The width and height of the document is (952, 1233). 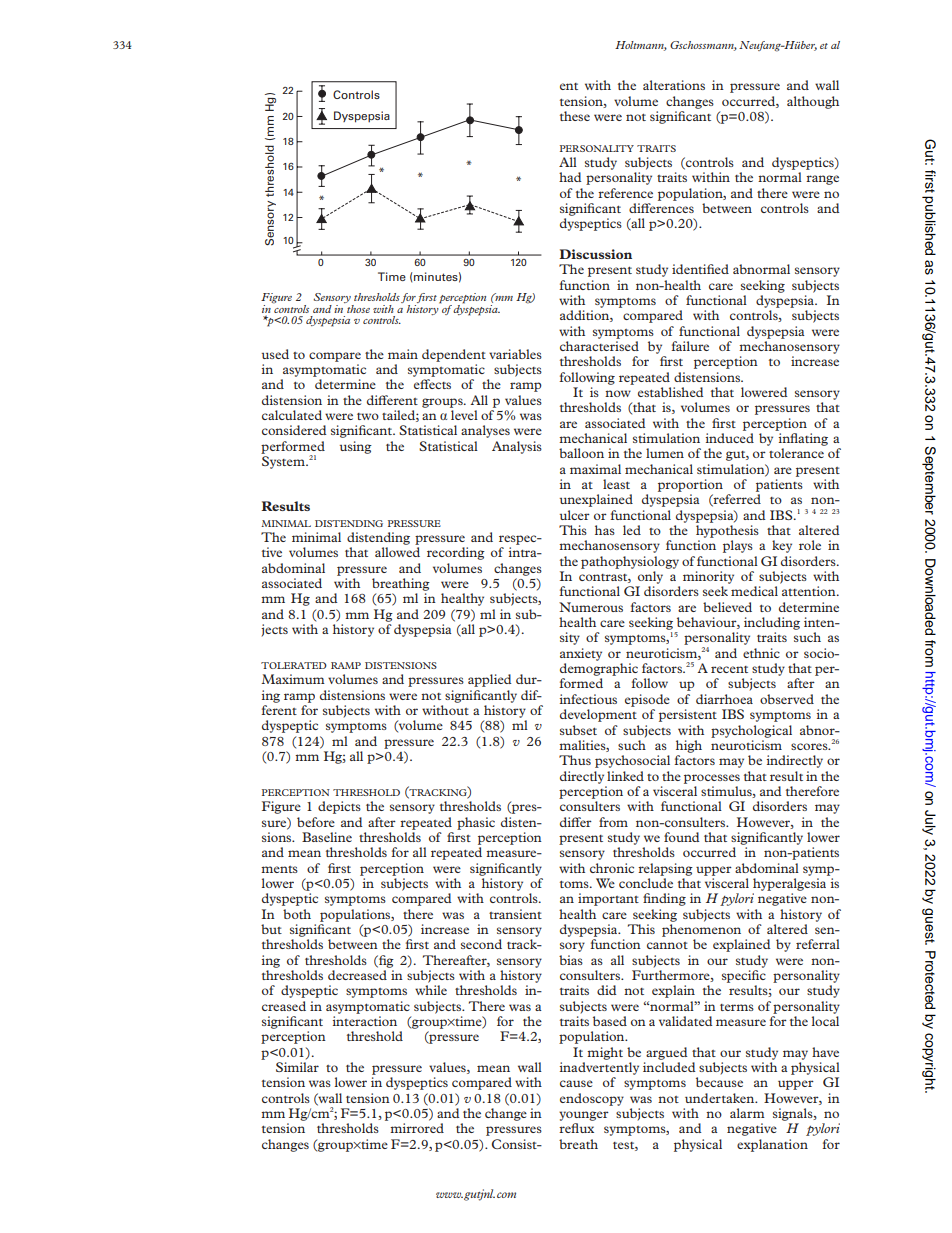 What do you see at coordinates (591, 607) in the document?
I see `Numerous` at bounding box center [591, 607].
